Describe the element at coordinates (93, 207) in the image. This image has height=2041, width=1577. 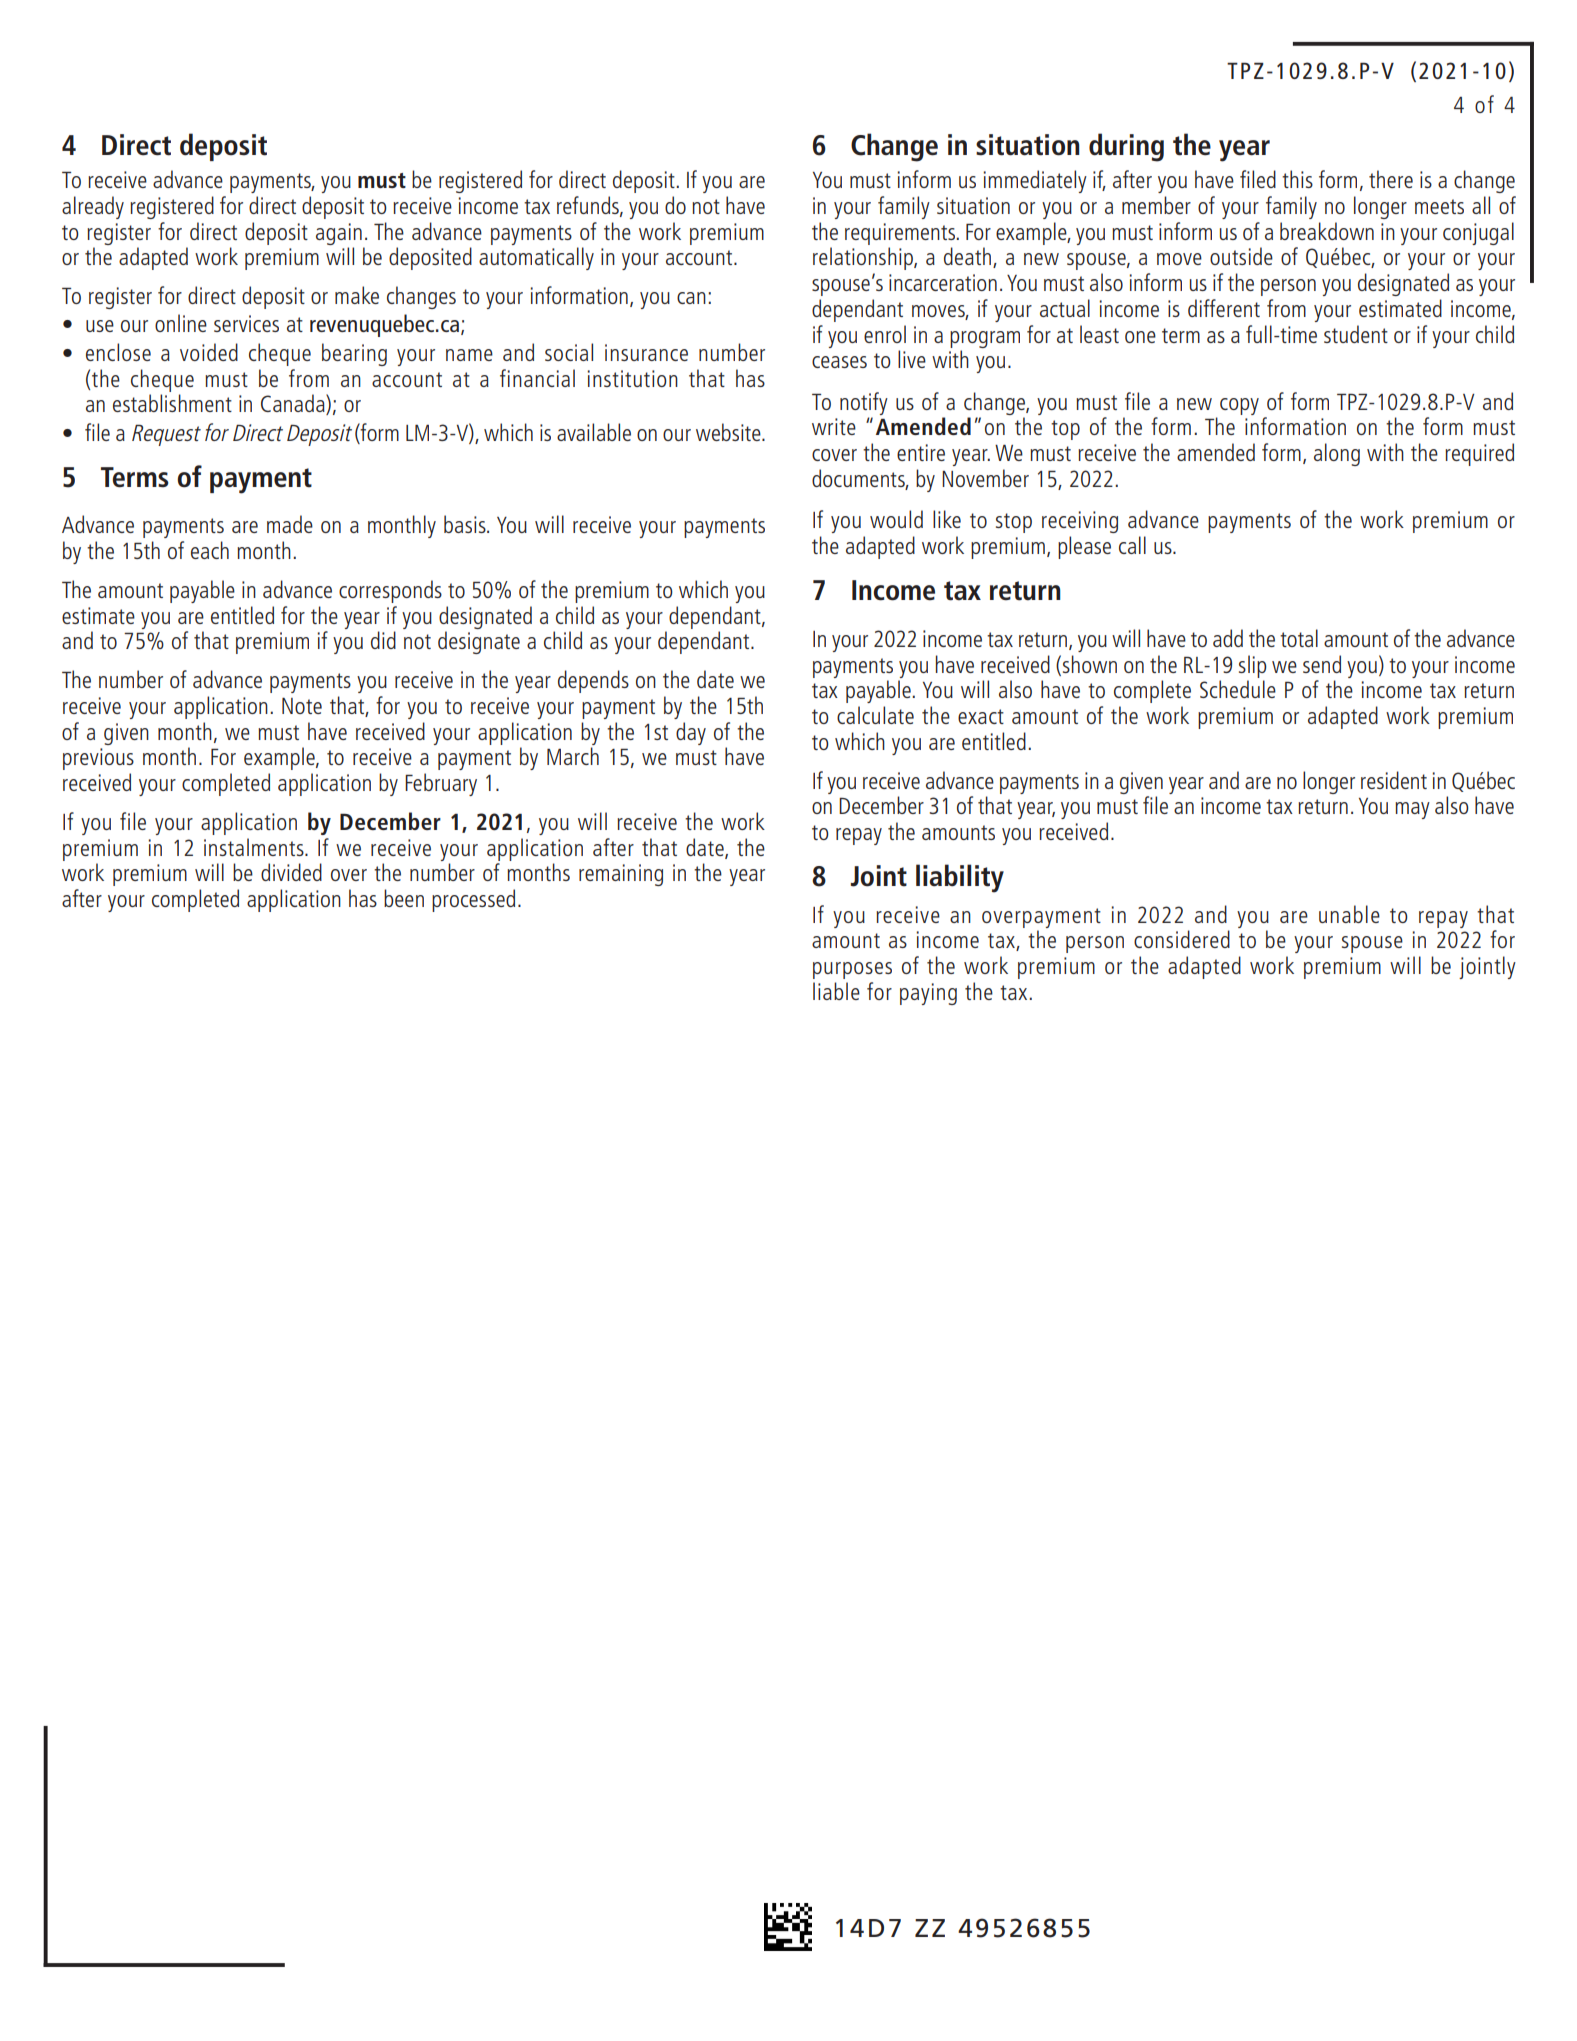
I see `already` at that location.
